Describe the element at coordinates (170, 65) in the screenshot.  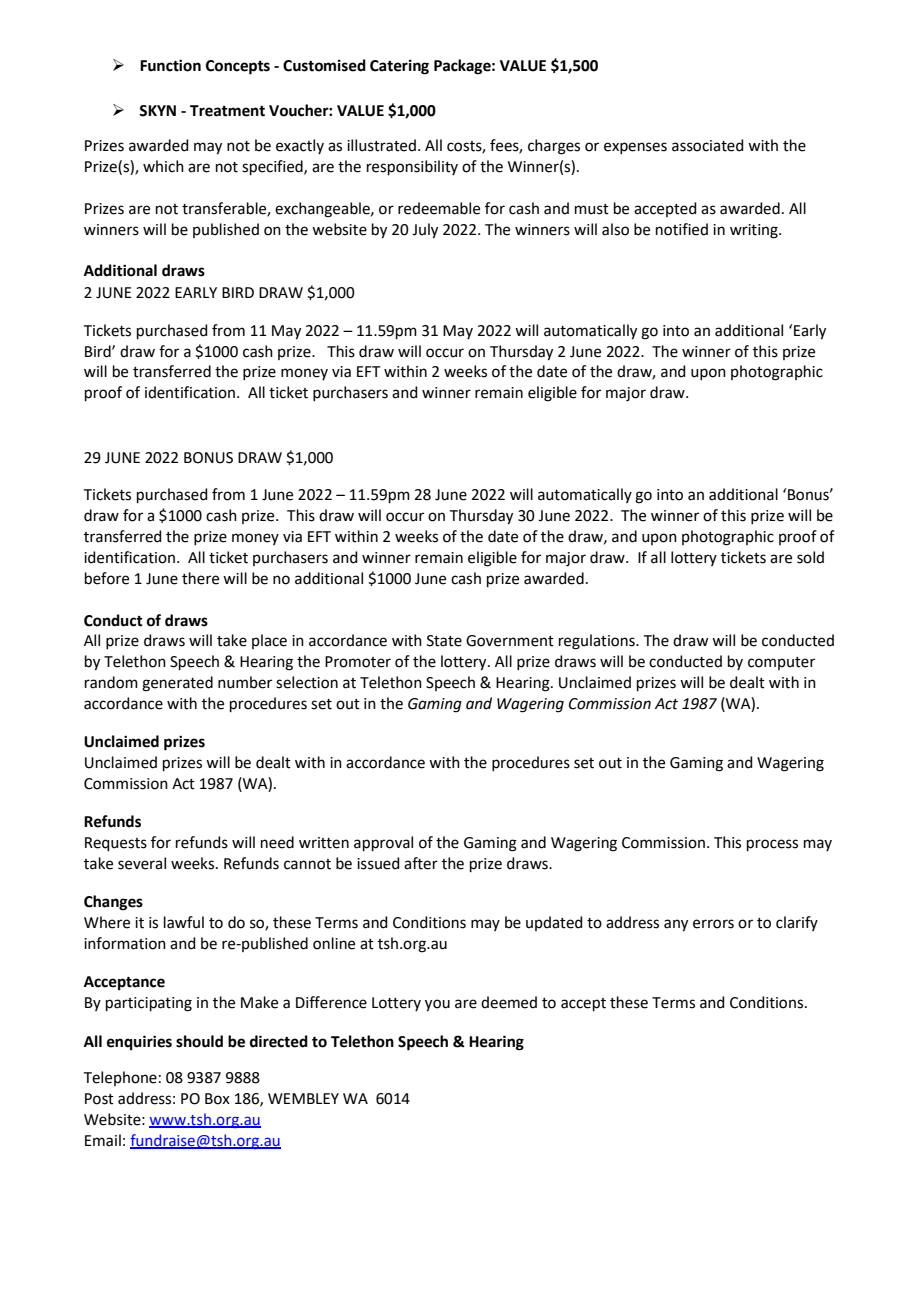
I see `Function` at that location.
